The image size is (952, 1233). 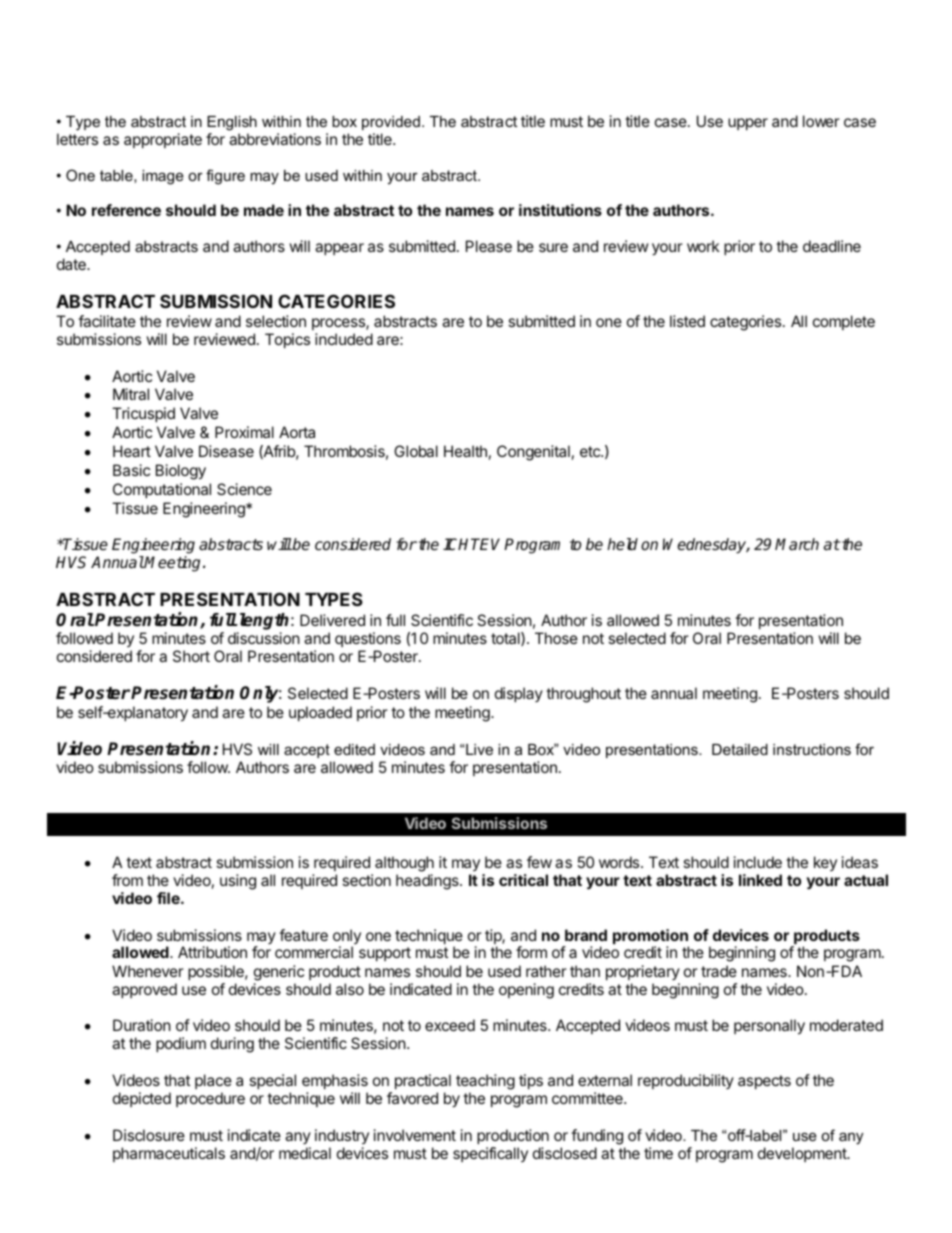 What do you see at coordinates (740, 749) in the image?
I see `Detailed` at bounding box center [740, 749].
